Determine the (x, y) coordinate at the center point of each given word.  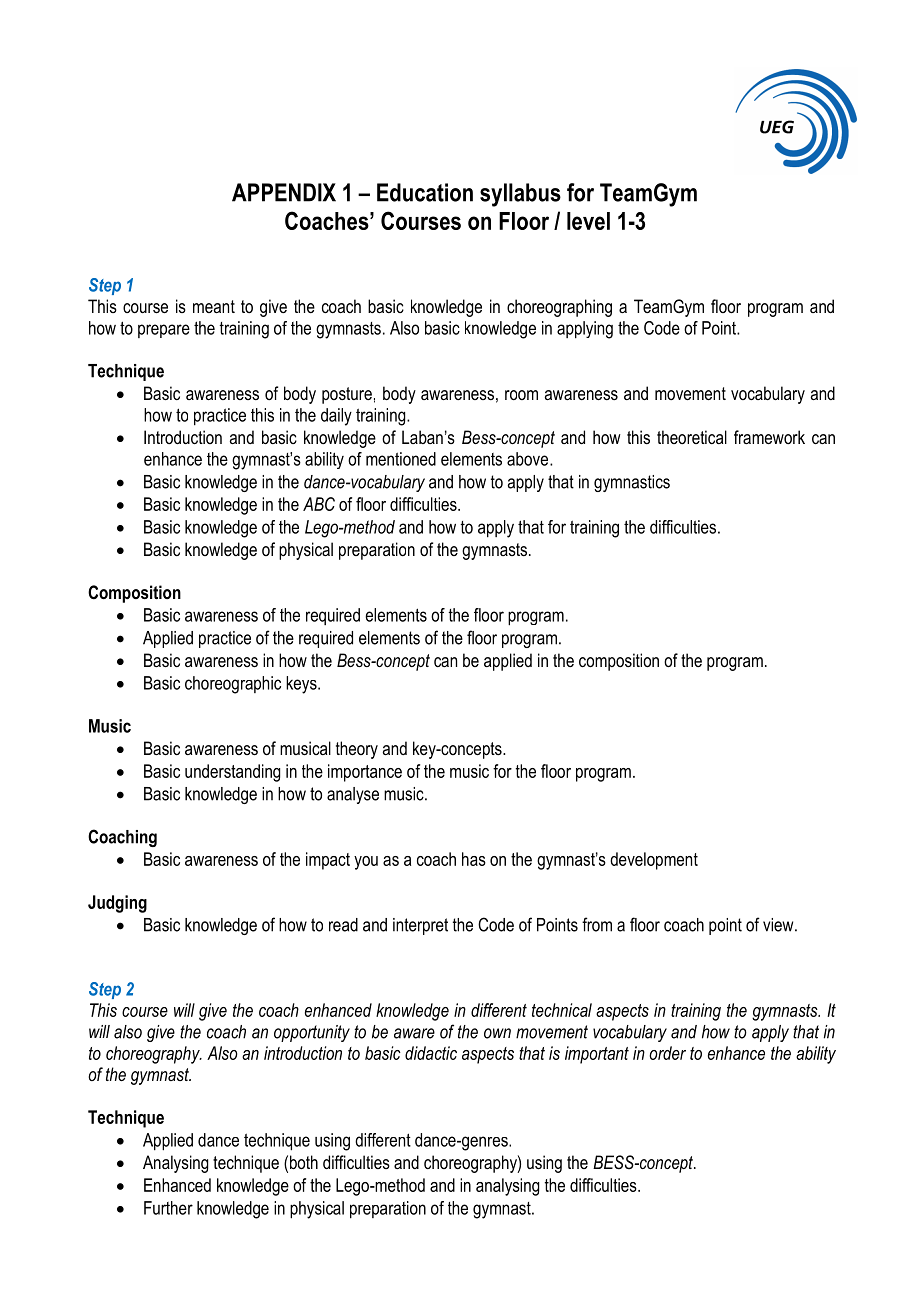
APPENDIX (284, 192)
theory (357, 750)
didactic (431, 1053)
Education (425, 192)
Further (168, 1208)
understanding (232, 773)
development (654, 861)
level (588, 221)
